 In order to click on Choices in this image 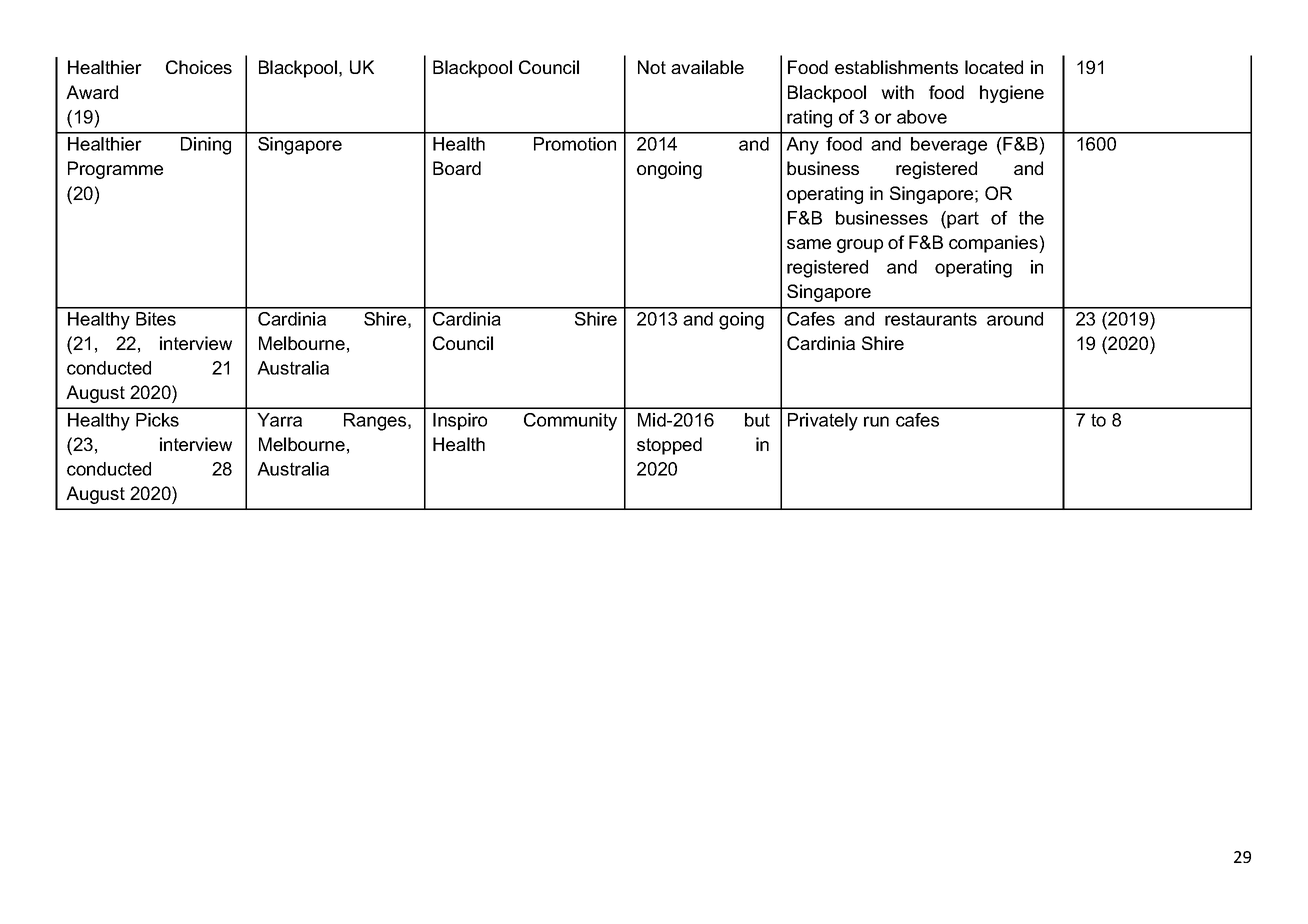, I will do `click(199, 67)`.
